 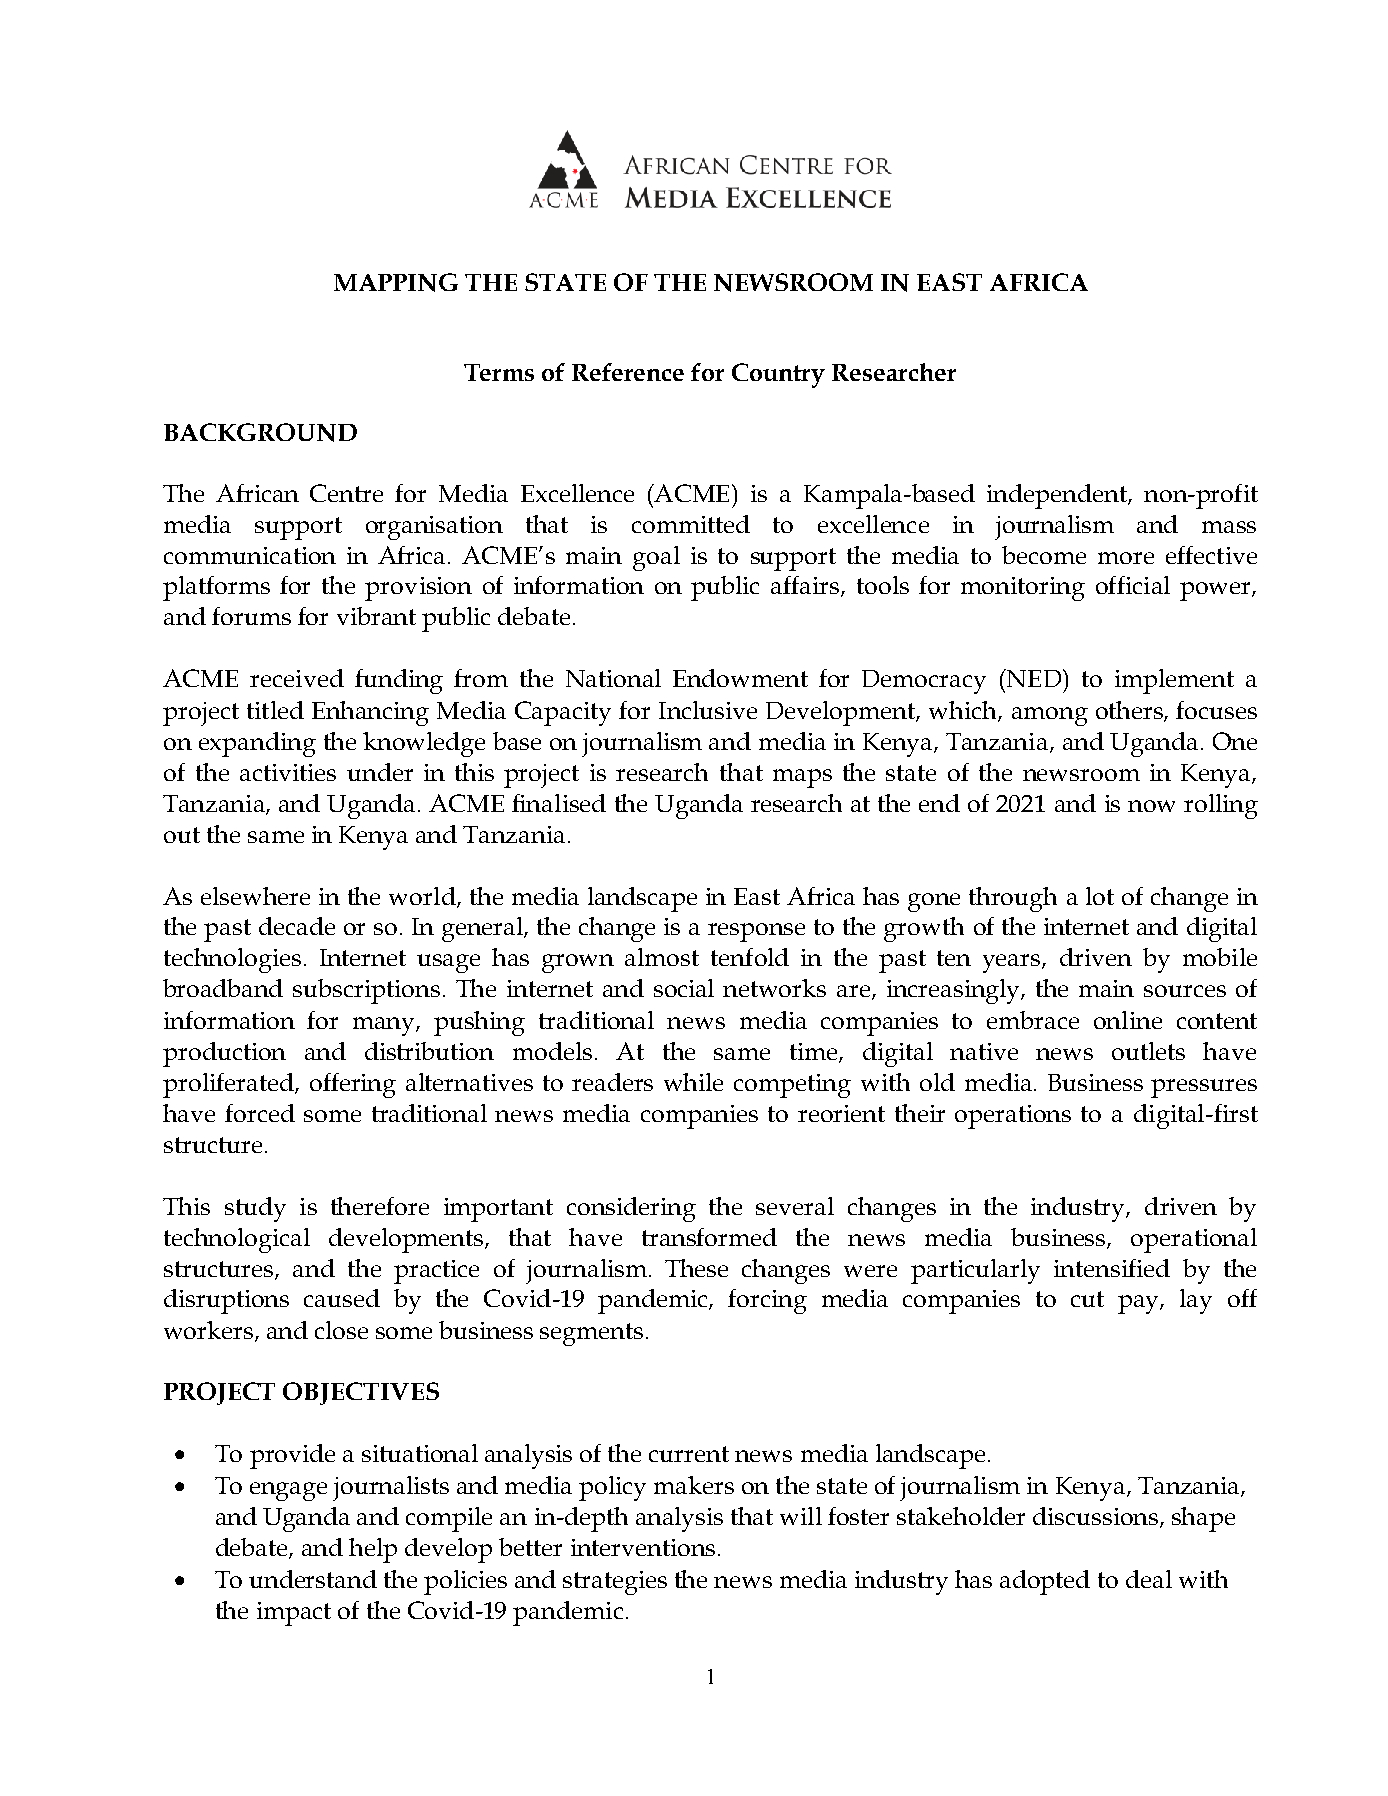 I want to click on maps, so click(x=802, y=778).
